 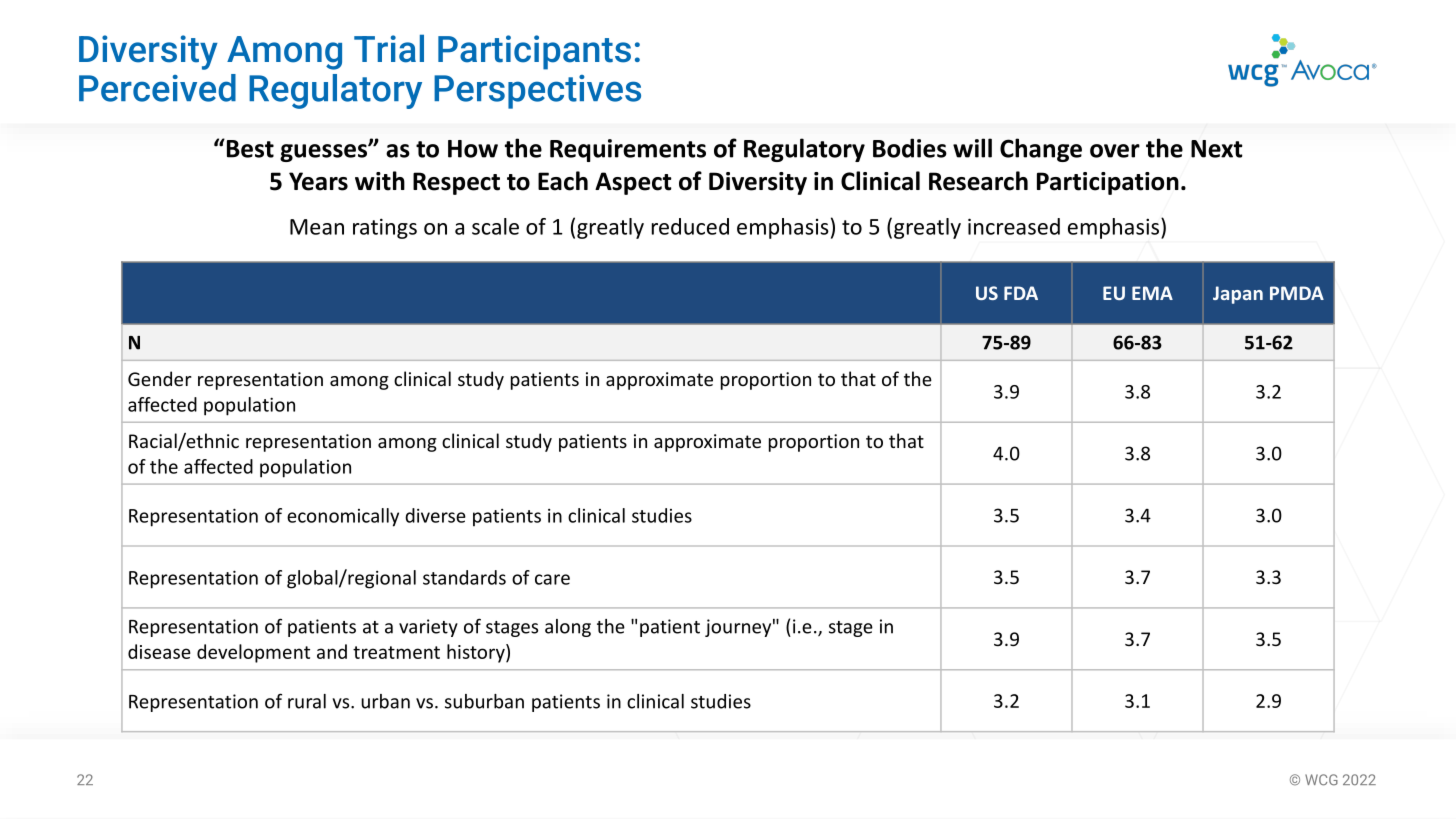 I want to click on diverse, so click(x=435, y=515).
